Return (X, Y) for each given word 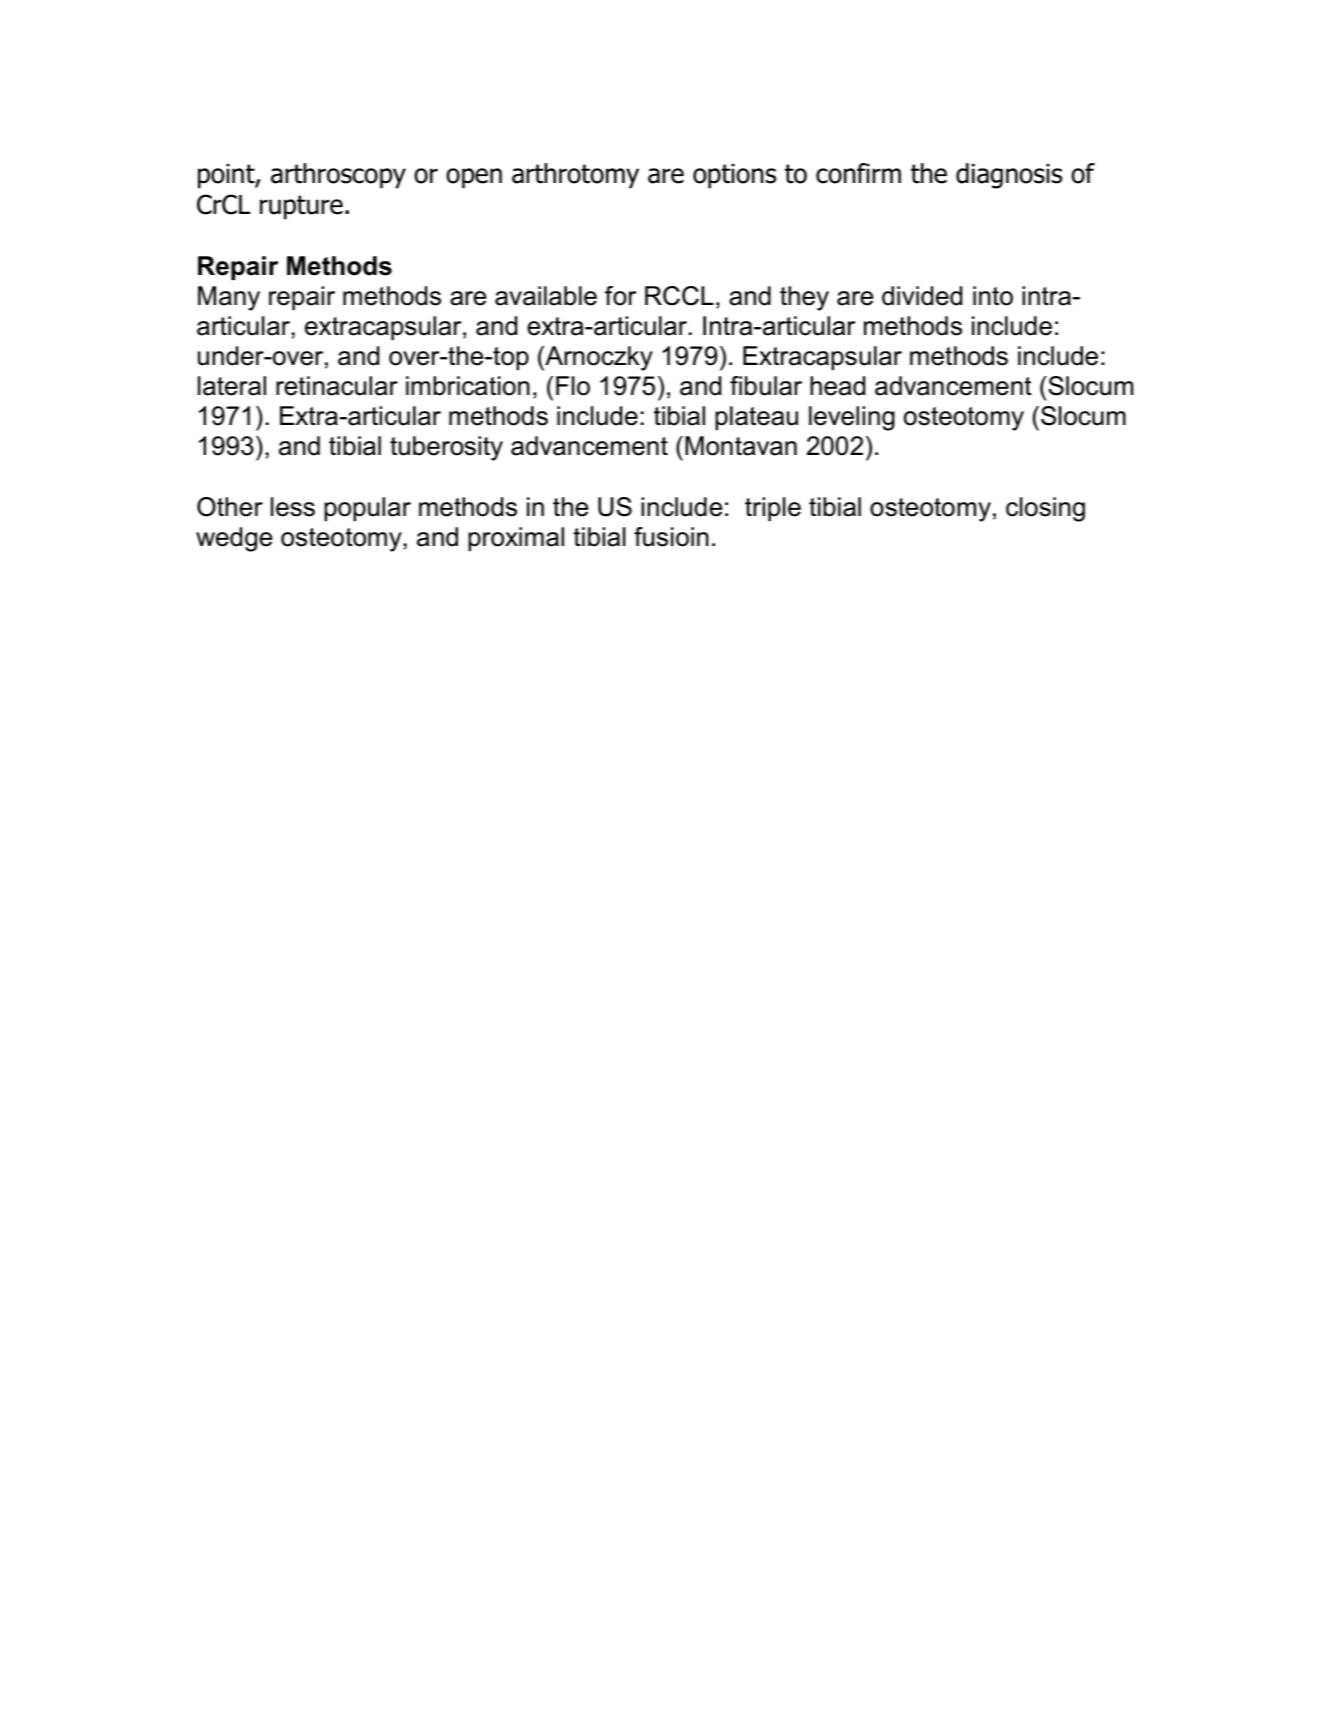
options (734, 176)
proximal (516, 539)
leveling (852, 418)
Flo (573, 386)
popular (367, 509)
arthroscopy (338, 176)
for (620, 296)
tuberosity (446, 448)
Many (229, 298)
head (837, 386)
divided (922, 296)
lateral (232, 386)
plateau (756, 418)
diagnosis (1009, 176)
